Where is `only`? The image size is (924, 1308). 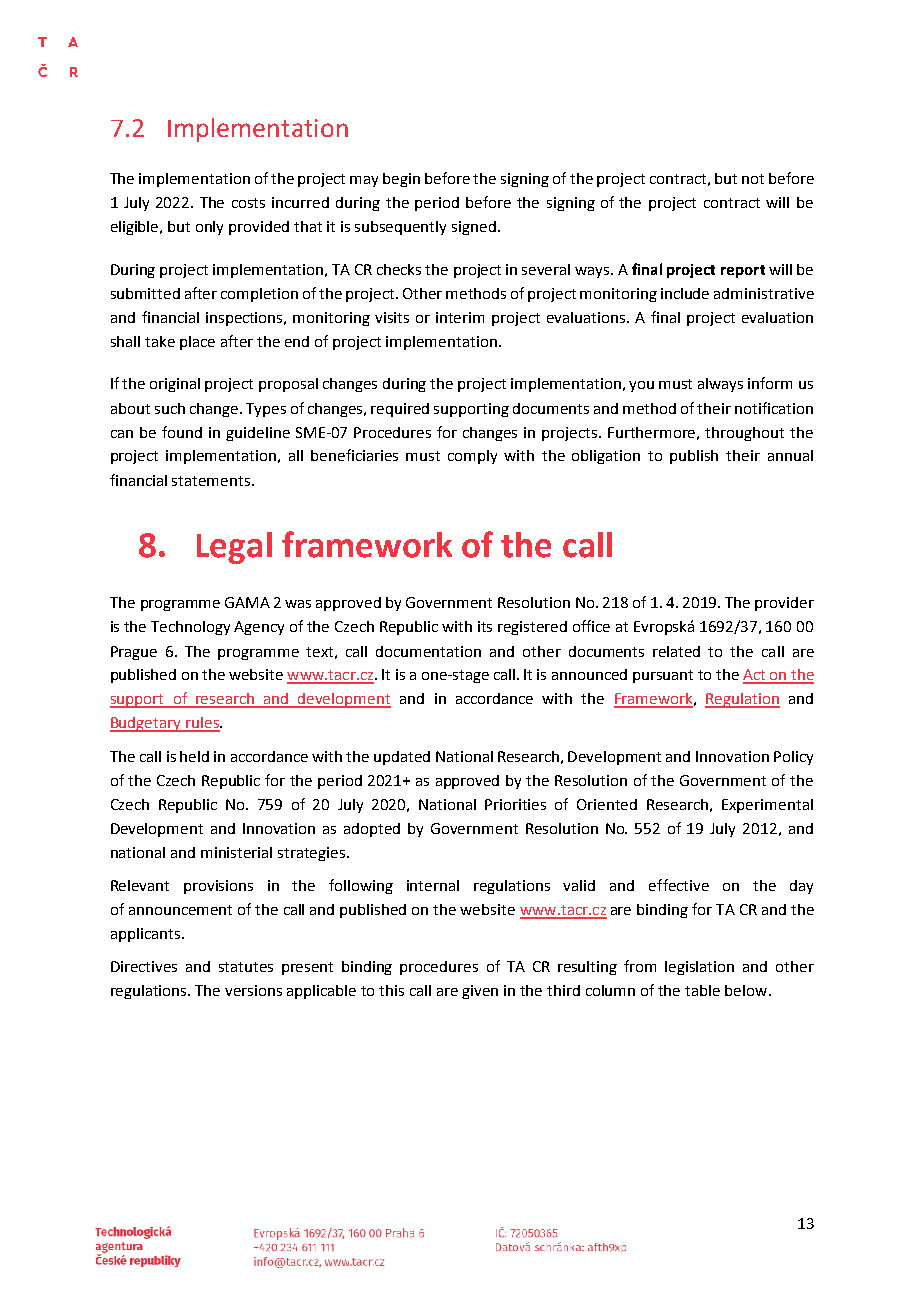 only is located at coordinates (209, 228).
